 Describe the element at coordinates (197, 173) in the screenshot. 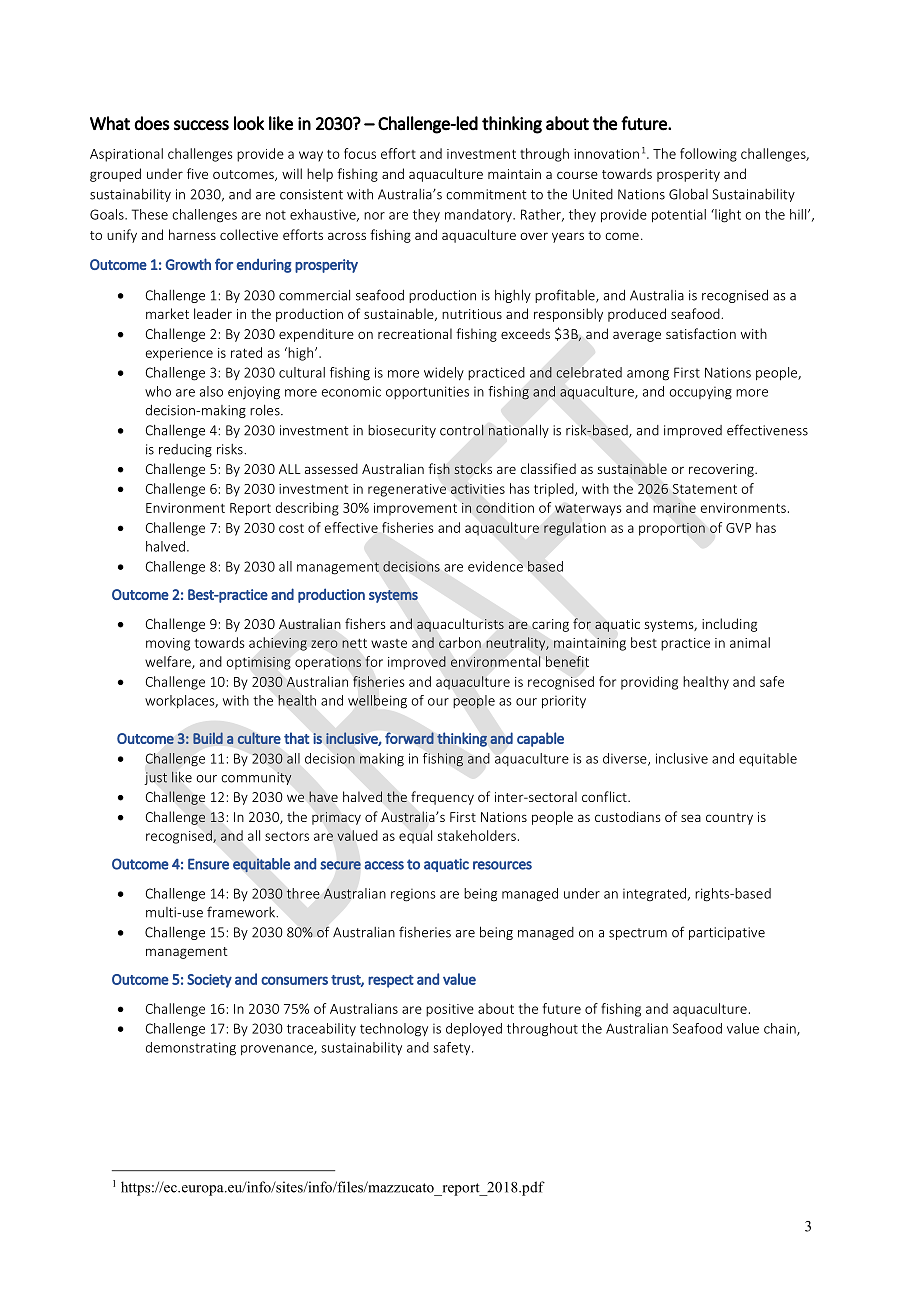

I see `five` at that location.
